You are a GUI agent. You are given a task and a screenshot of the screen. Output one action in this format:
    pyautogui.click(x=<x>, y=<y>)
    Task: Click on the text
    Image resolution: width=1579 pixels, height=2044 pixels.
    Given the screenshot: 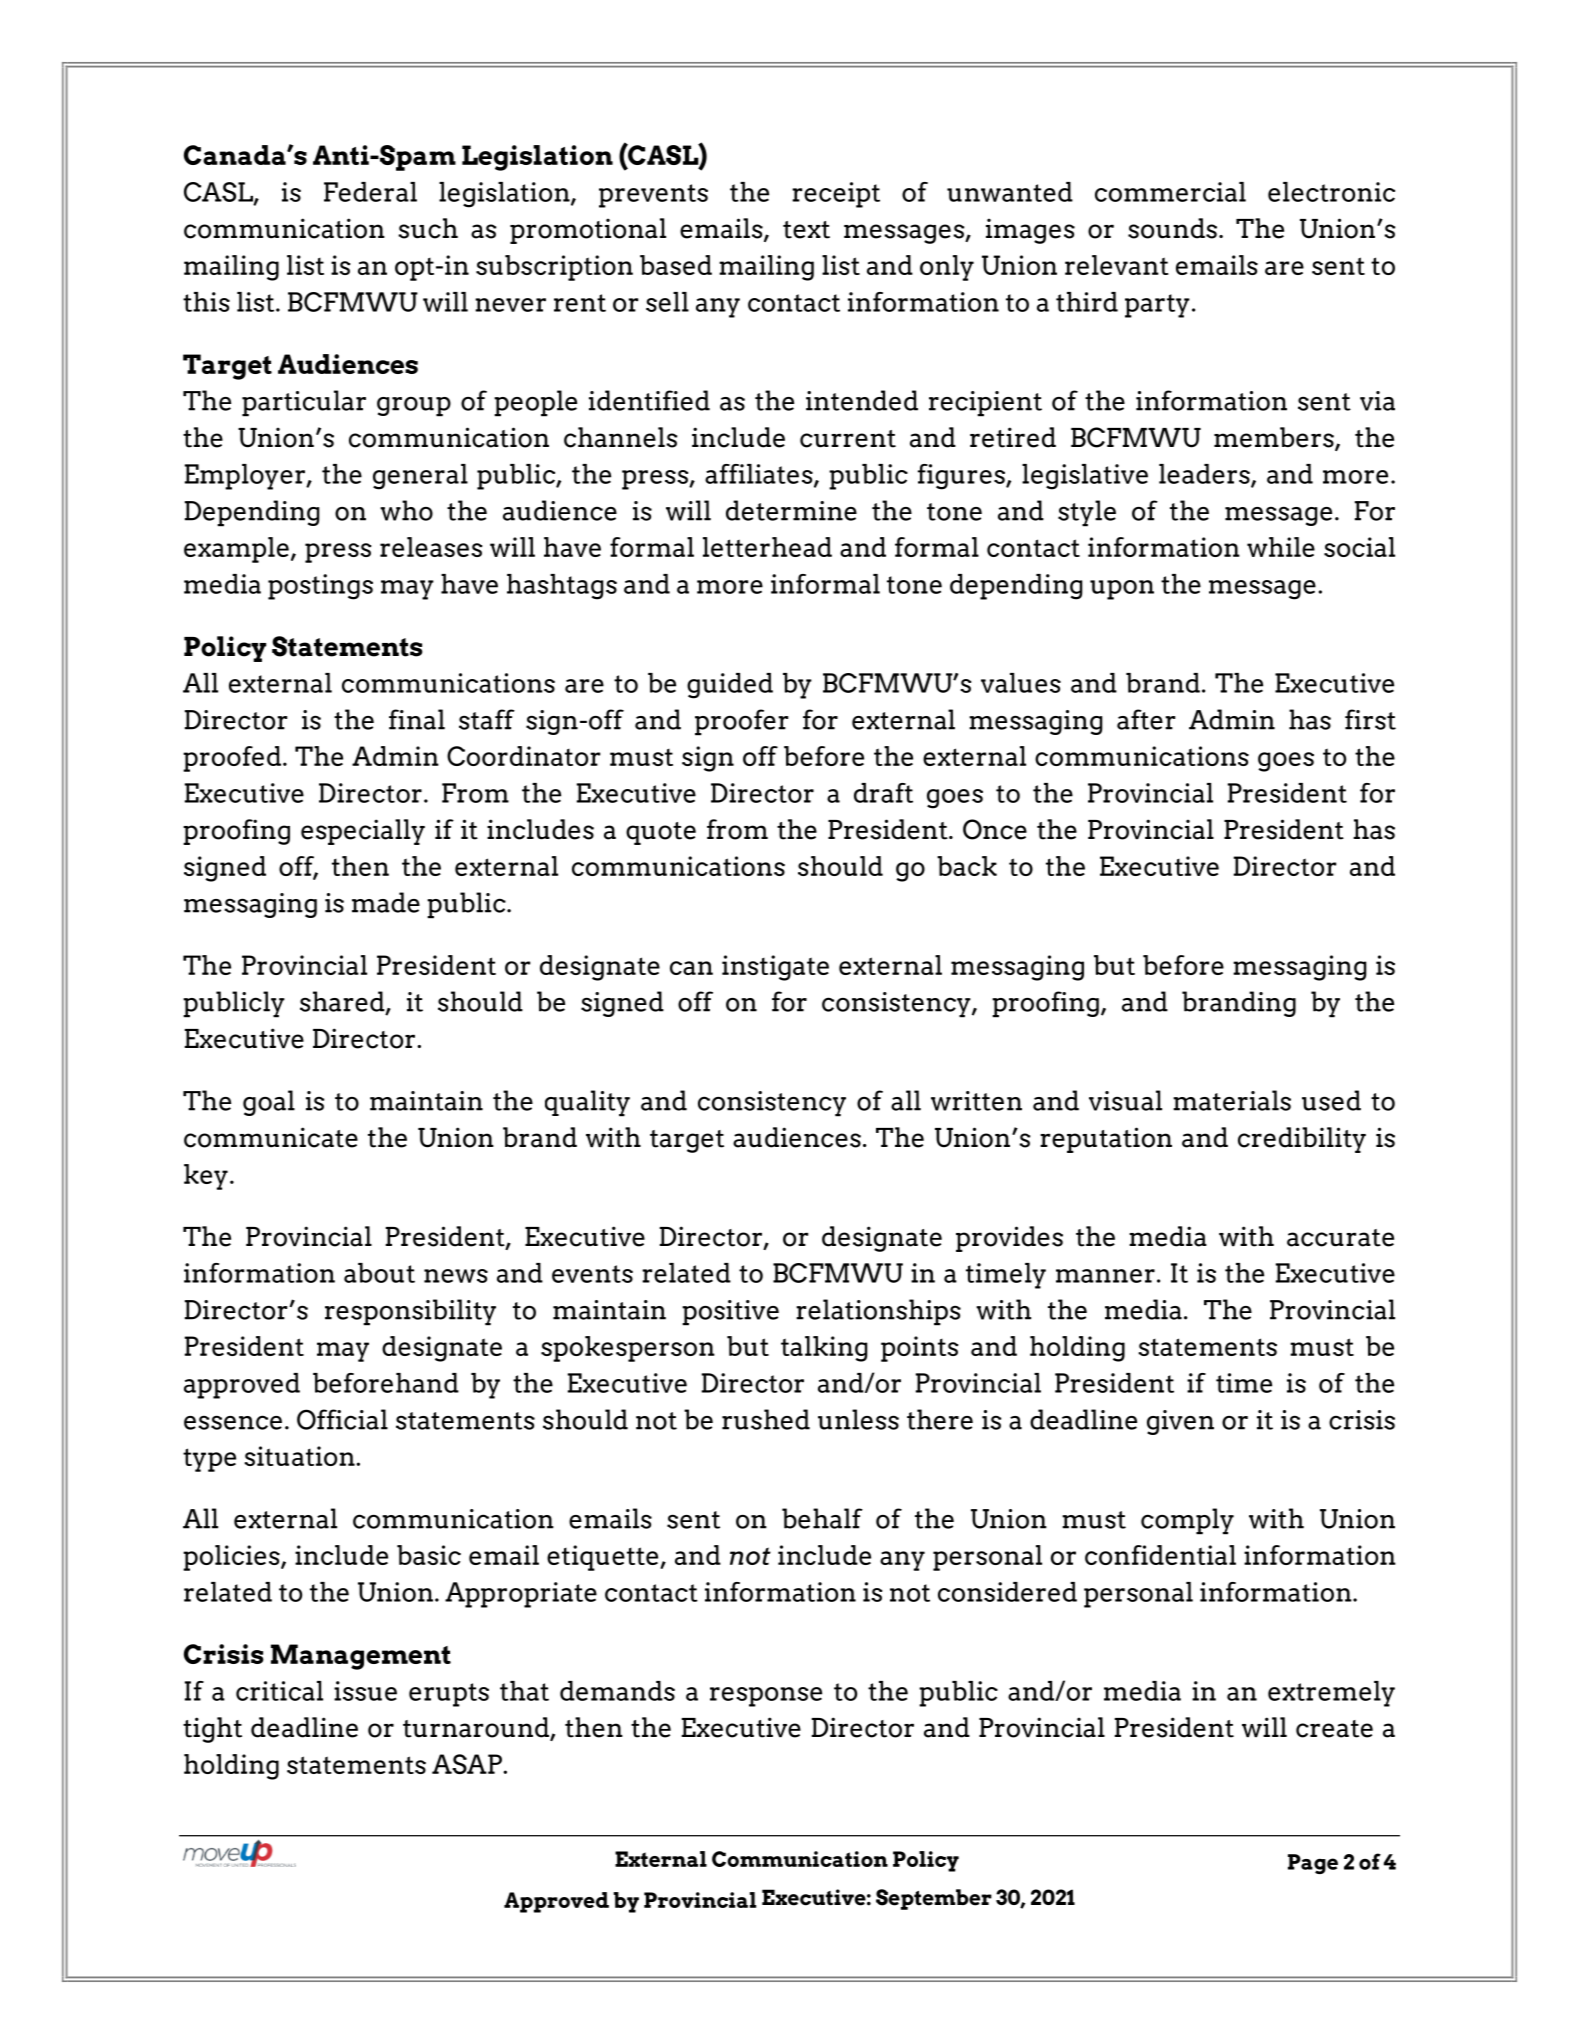 What is the action you would take?
    pyautogui.click(x=806, y=230)
